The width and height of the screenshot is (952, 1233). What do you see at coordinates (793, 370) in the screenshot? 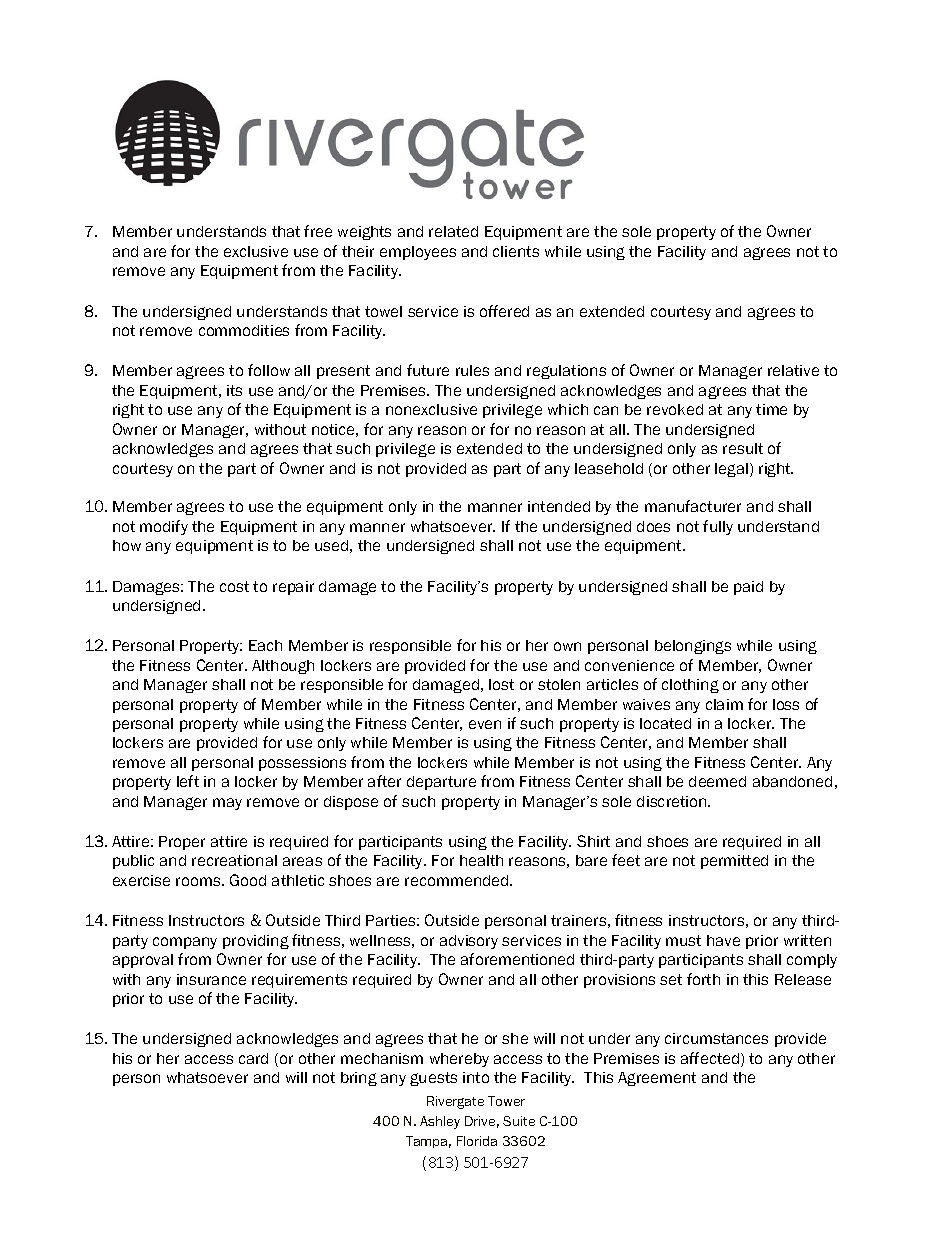
I see `relative` at bounding box center [793, 370].
